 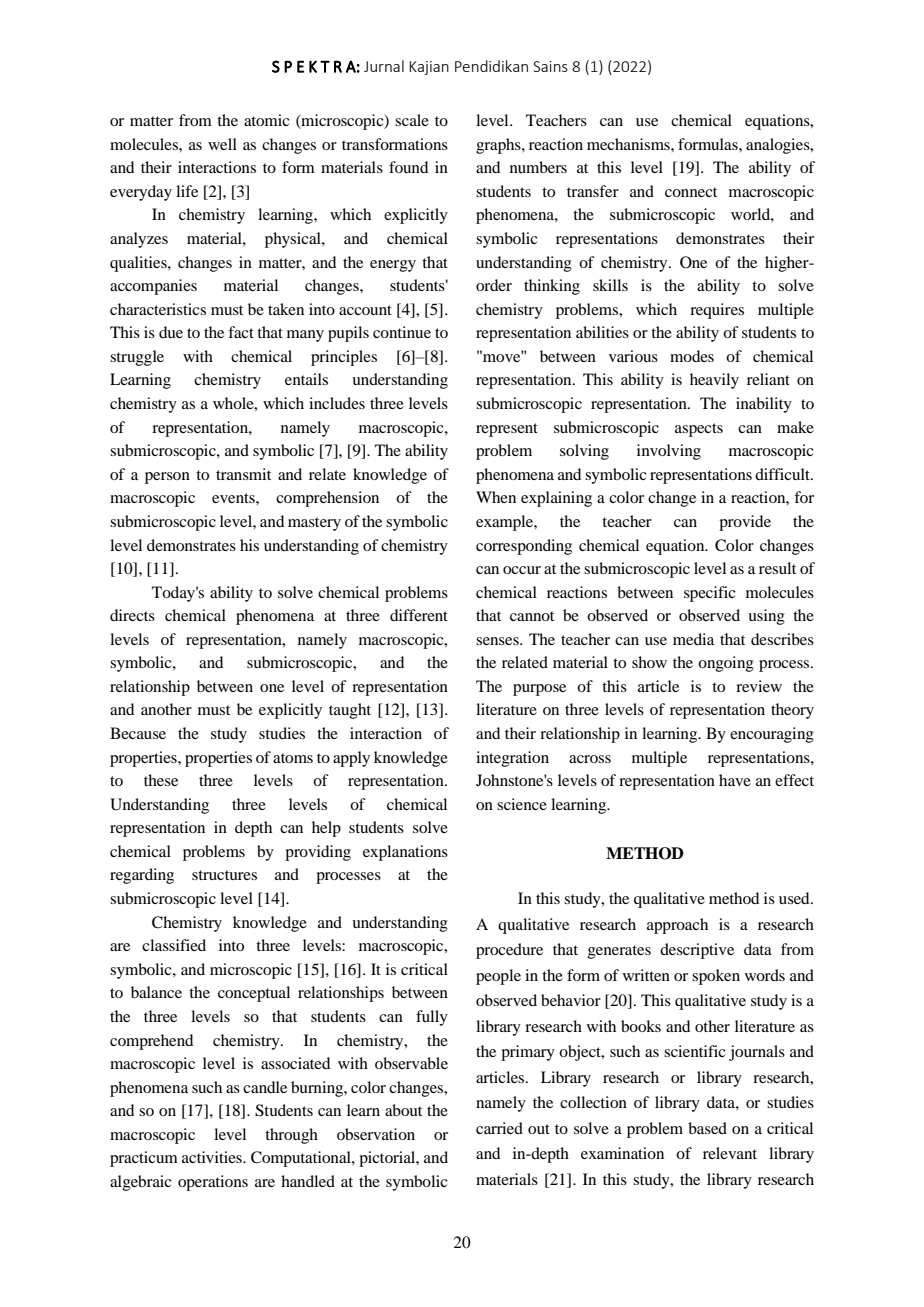 What do you see at coordinates (779, 146) in the image?
I see `analogies` at bounding box center [779, 146].
